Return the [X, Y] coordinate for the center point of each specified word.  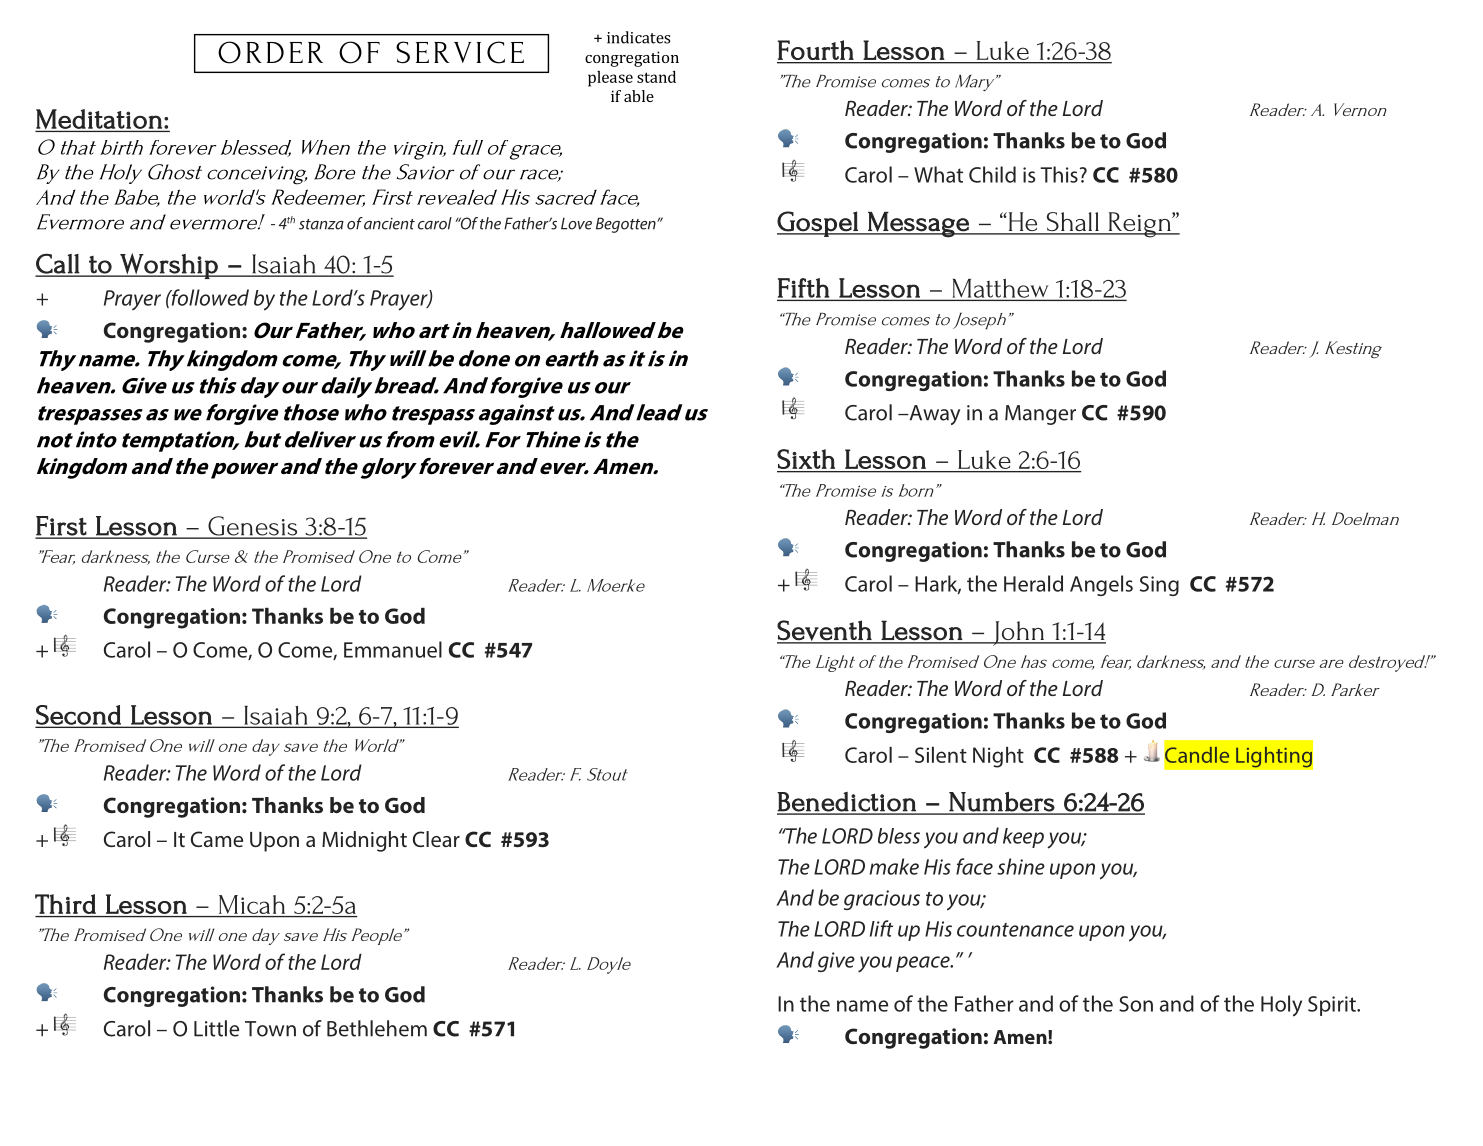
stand [656, 77]
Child [992, 174]
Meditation [100, 120]
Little [216, 1028]
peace [924, 964]
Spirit [1333, 1006]
